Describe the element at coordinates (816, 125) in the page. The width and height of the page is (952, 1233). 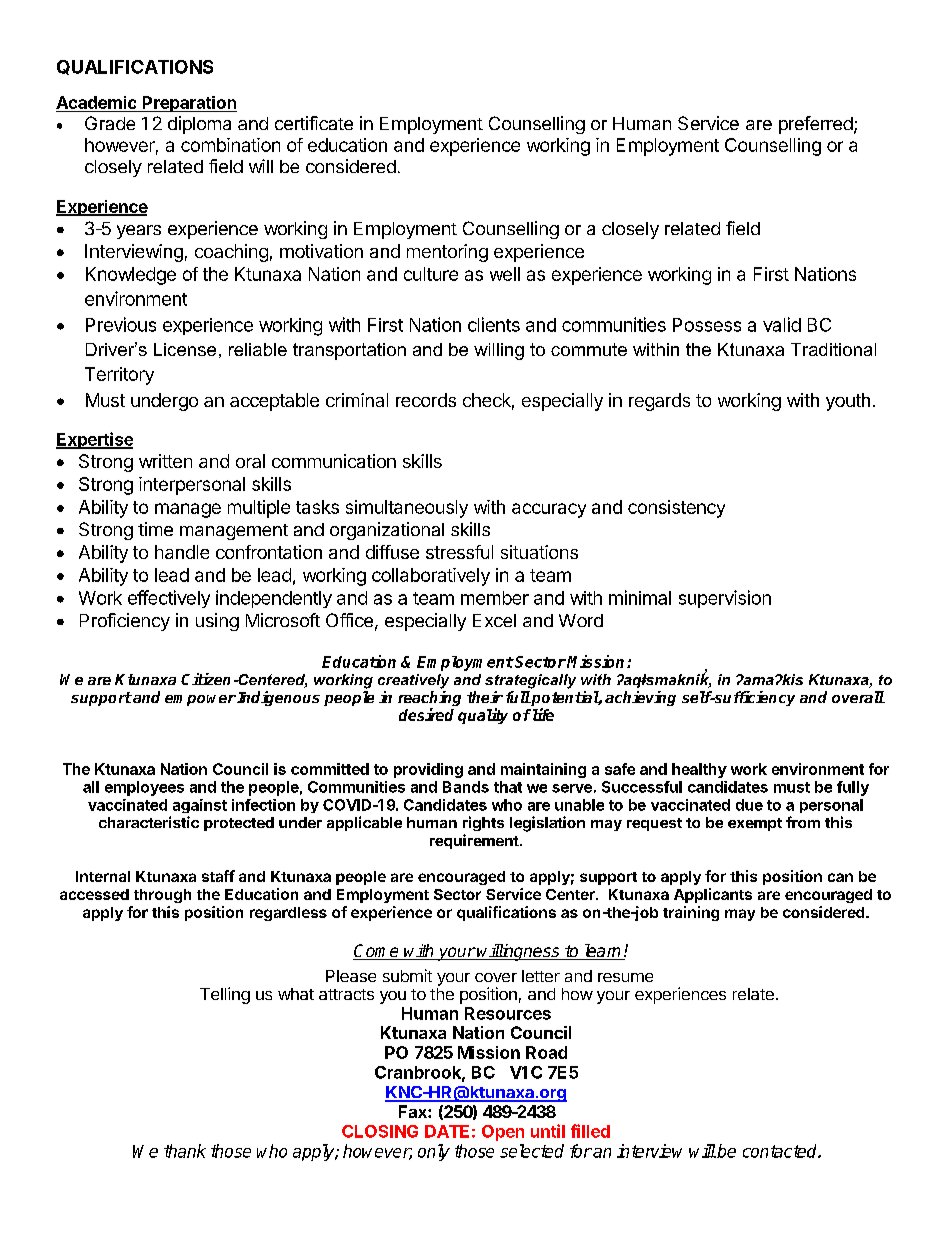
I see `preferred` at that location.
